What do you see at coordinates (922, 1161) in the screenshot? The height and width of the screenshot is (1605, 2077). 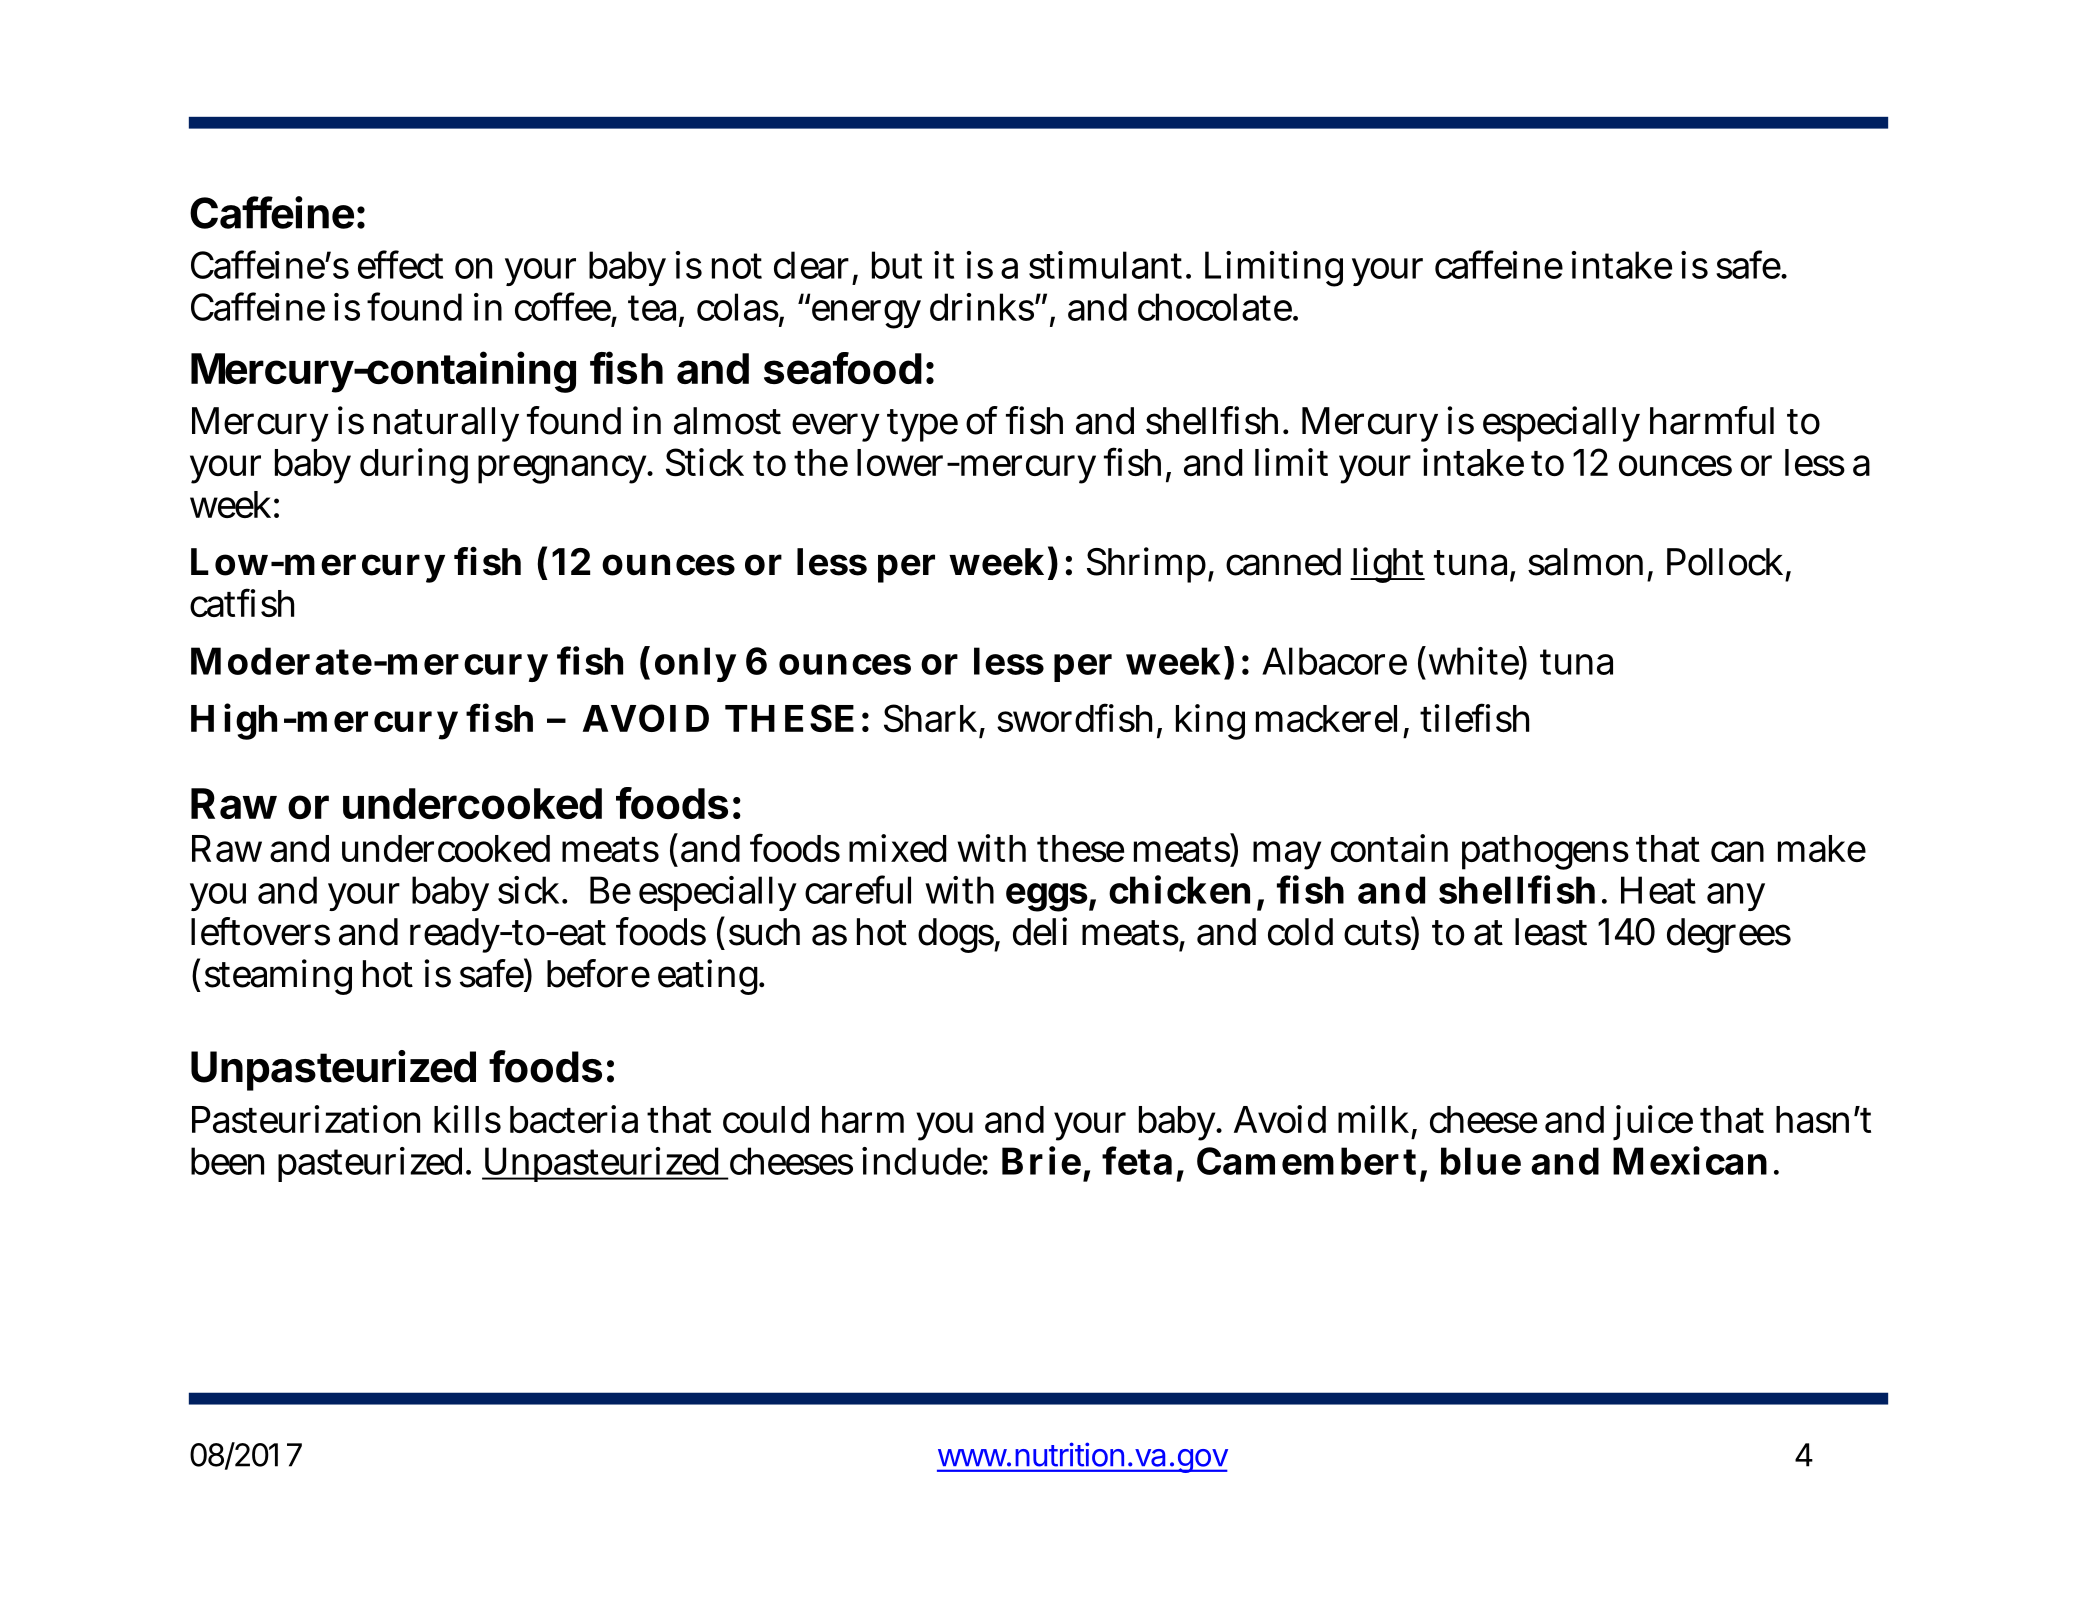 I see `include` at bounding box center [922, 1161].
